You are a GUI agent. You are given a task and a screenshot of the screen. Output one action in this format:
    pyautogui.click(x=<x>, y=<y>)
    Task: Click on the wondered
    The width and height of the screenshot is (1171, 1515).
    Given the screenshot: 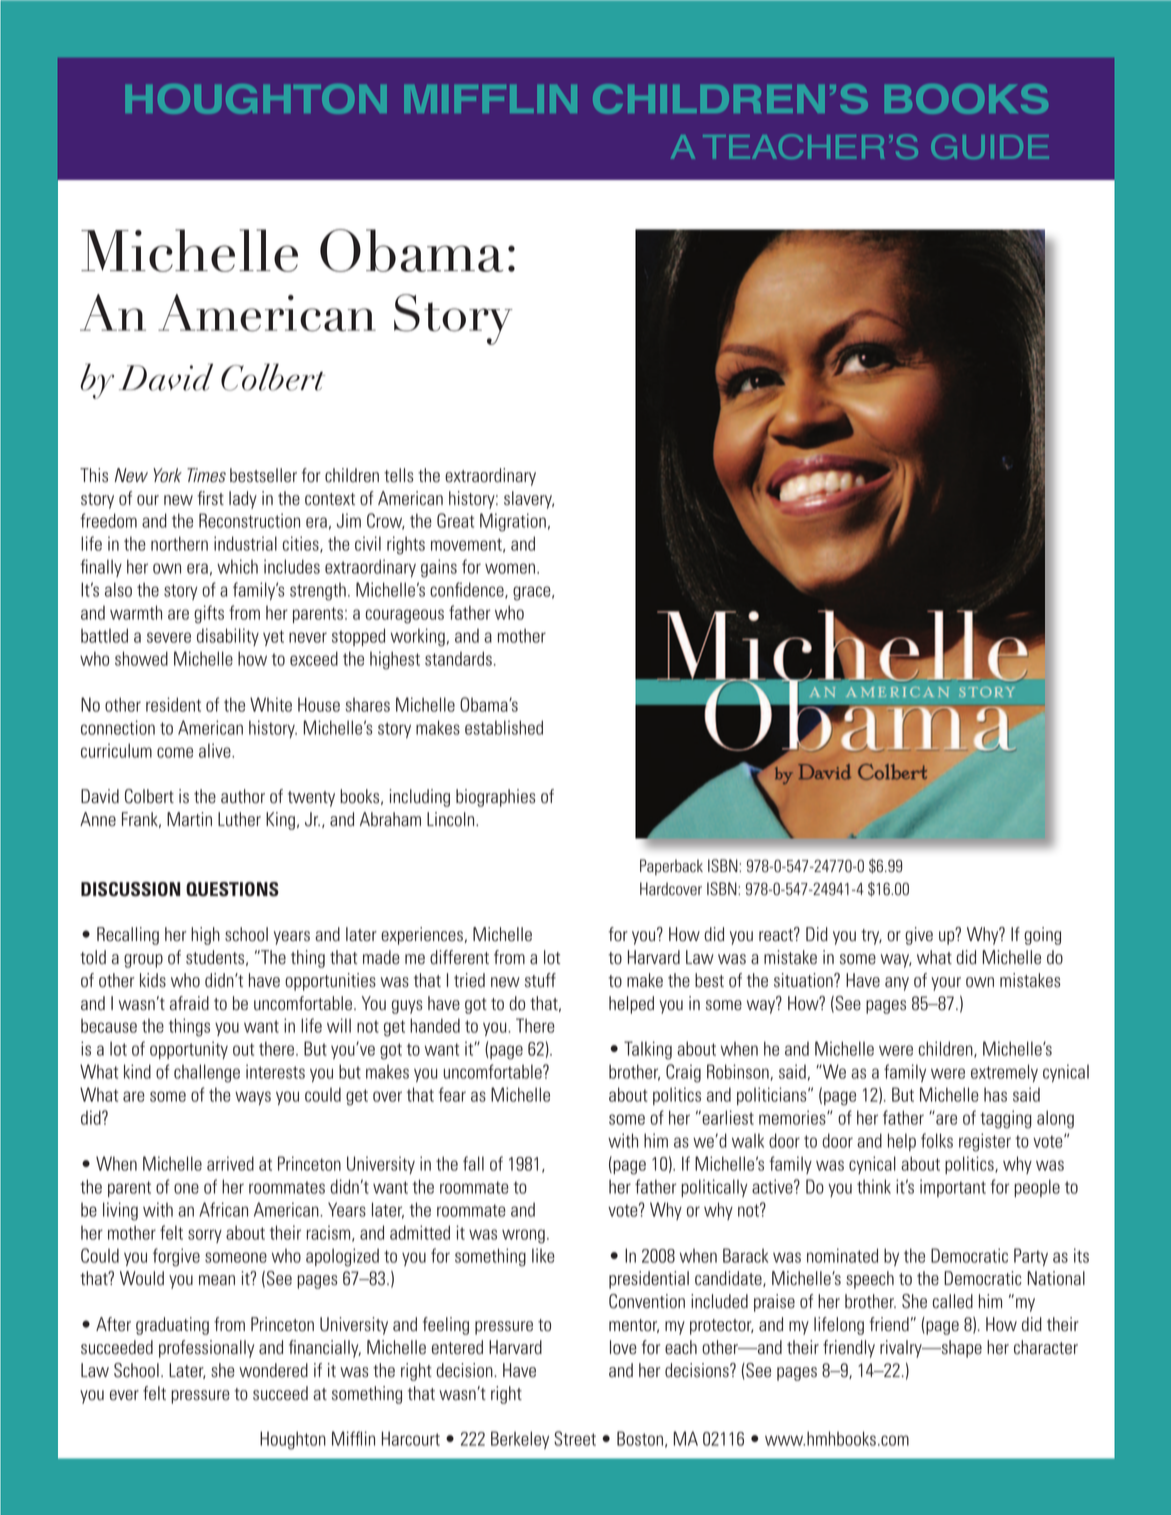 What is the action you would take?
    pyautogui.click(x=273, y=1370)
